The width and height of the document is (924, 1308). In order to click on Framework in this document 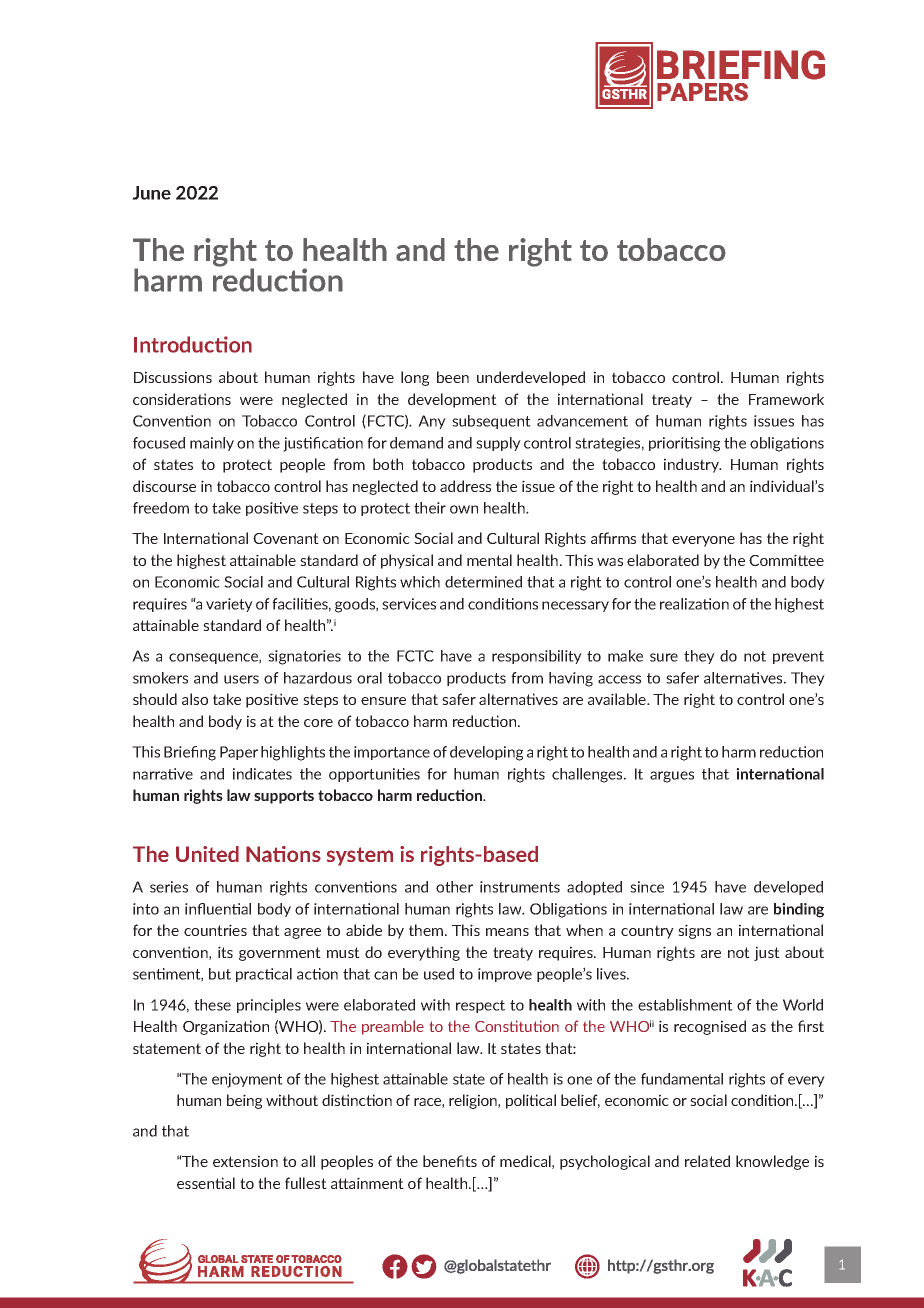, I will do `click(786, 399)`.
